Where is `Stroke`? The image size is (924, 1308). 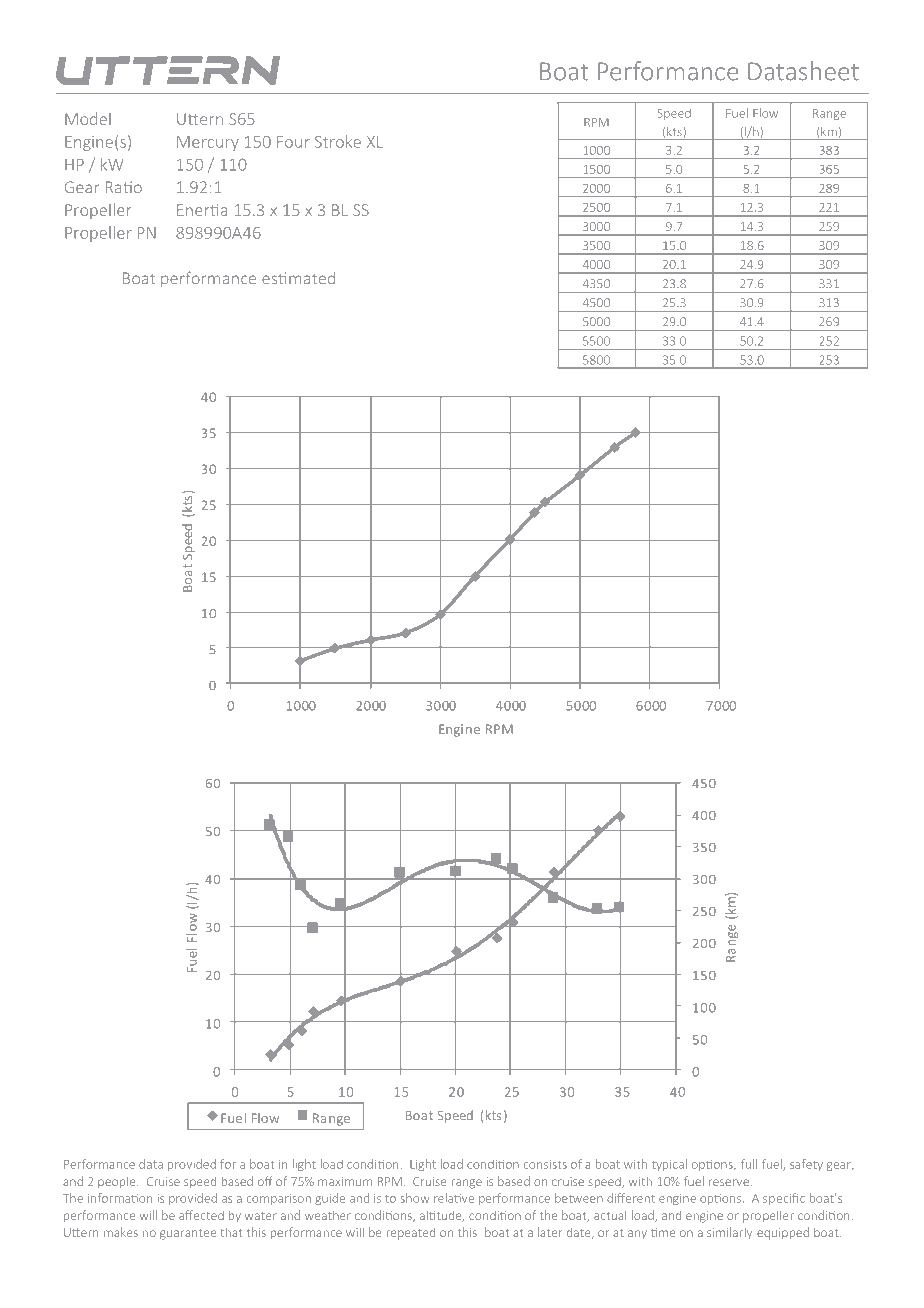
Stroke is located at coordinates (338, 141).
